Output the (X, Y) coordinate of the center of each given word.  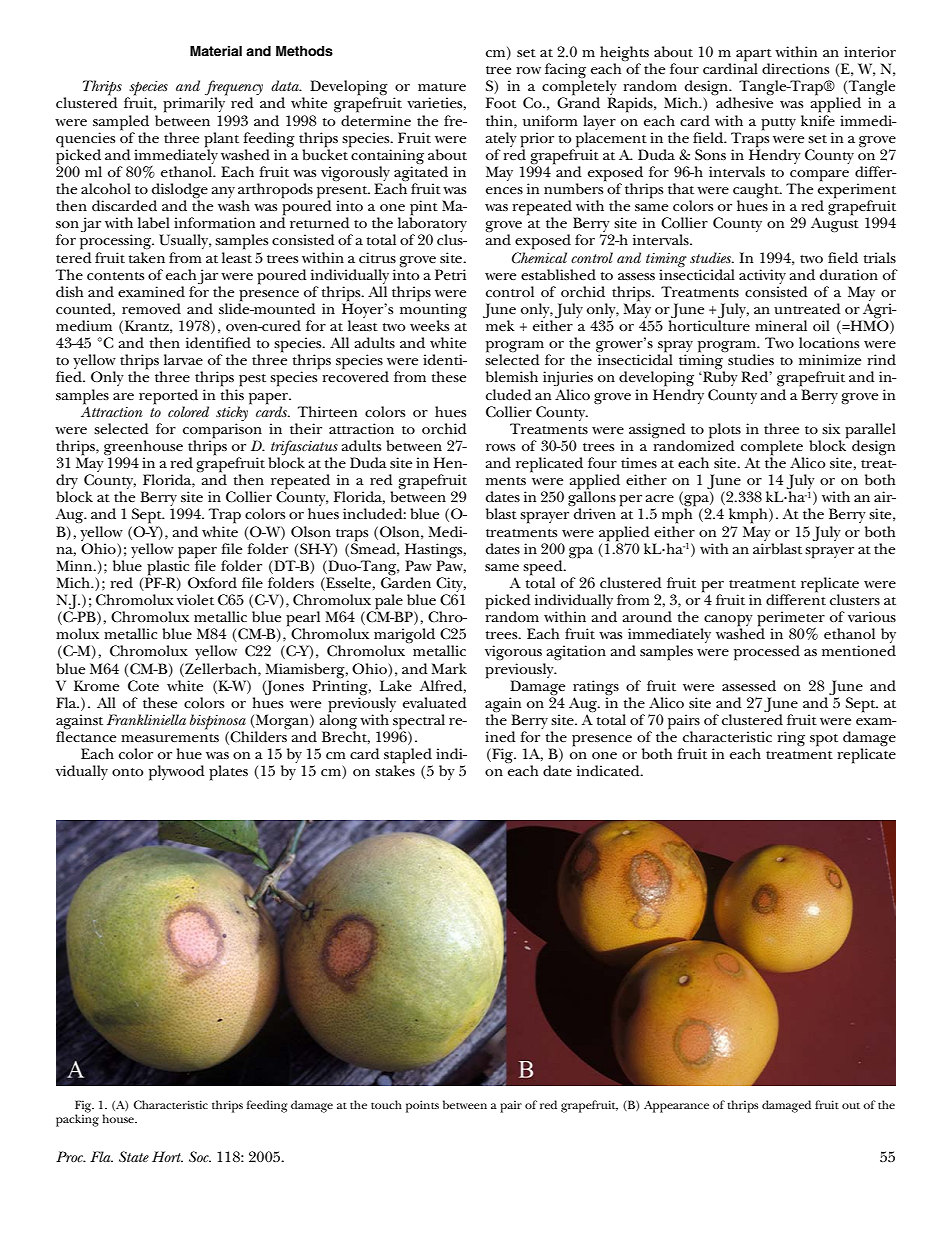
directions (795, 68)
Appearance (676, 1106)
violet (195, 599)
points (422, 1106)
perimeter (791, 620)
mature (442, 87)
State (134, 1156)
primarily (195, 104)
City (450, 586)
